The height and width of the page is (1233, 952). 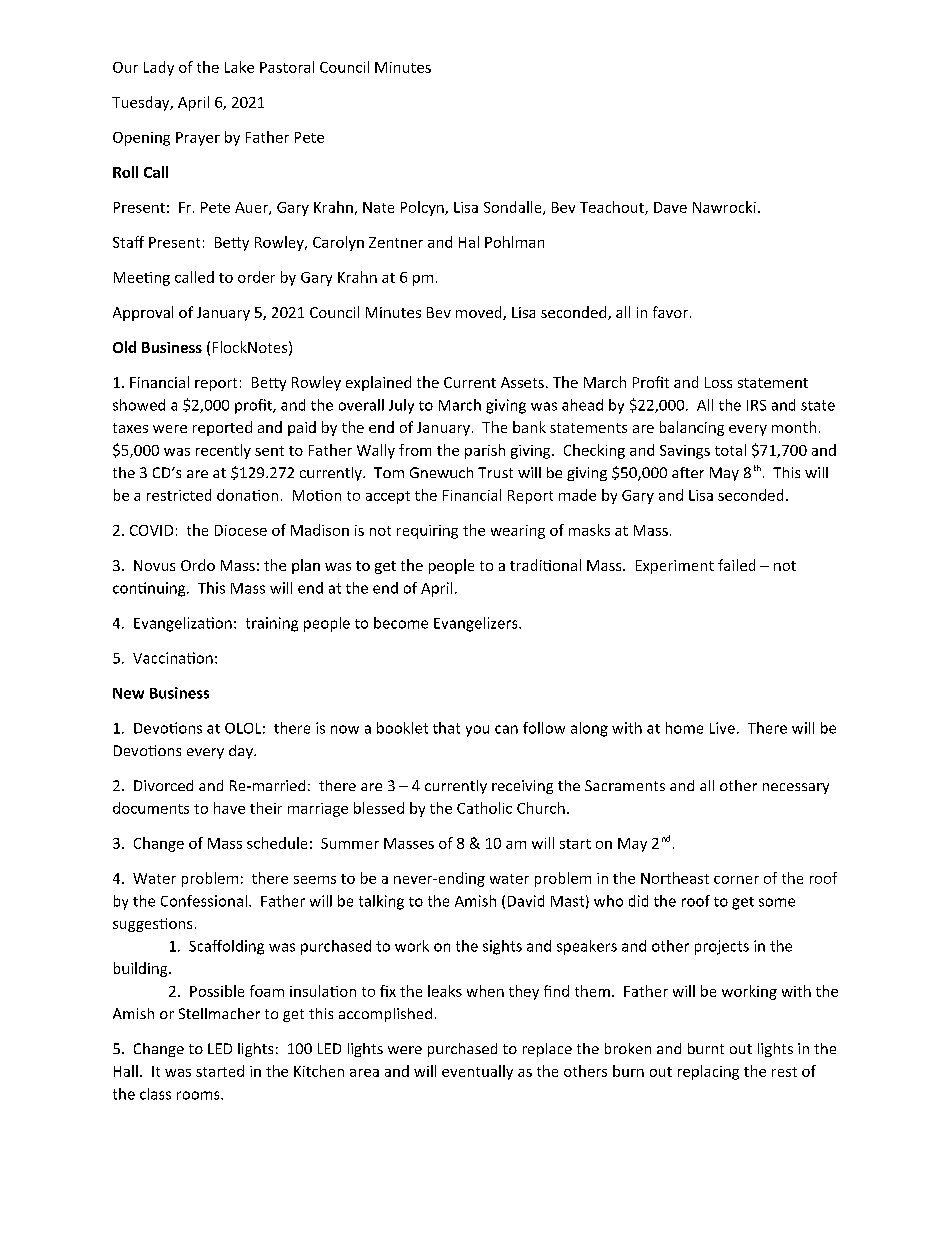 What do you see at coordinates (378, 207) in the page?
I see `Nate` at bounding box center [378, 207].
